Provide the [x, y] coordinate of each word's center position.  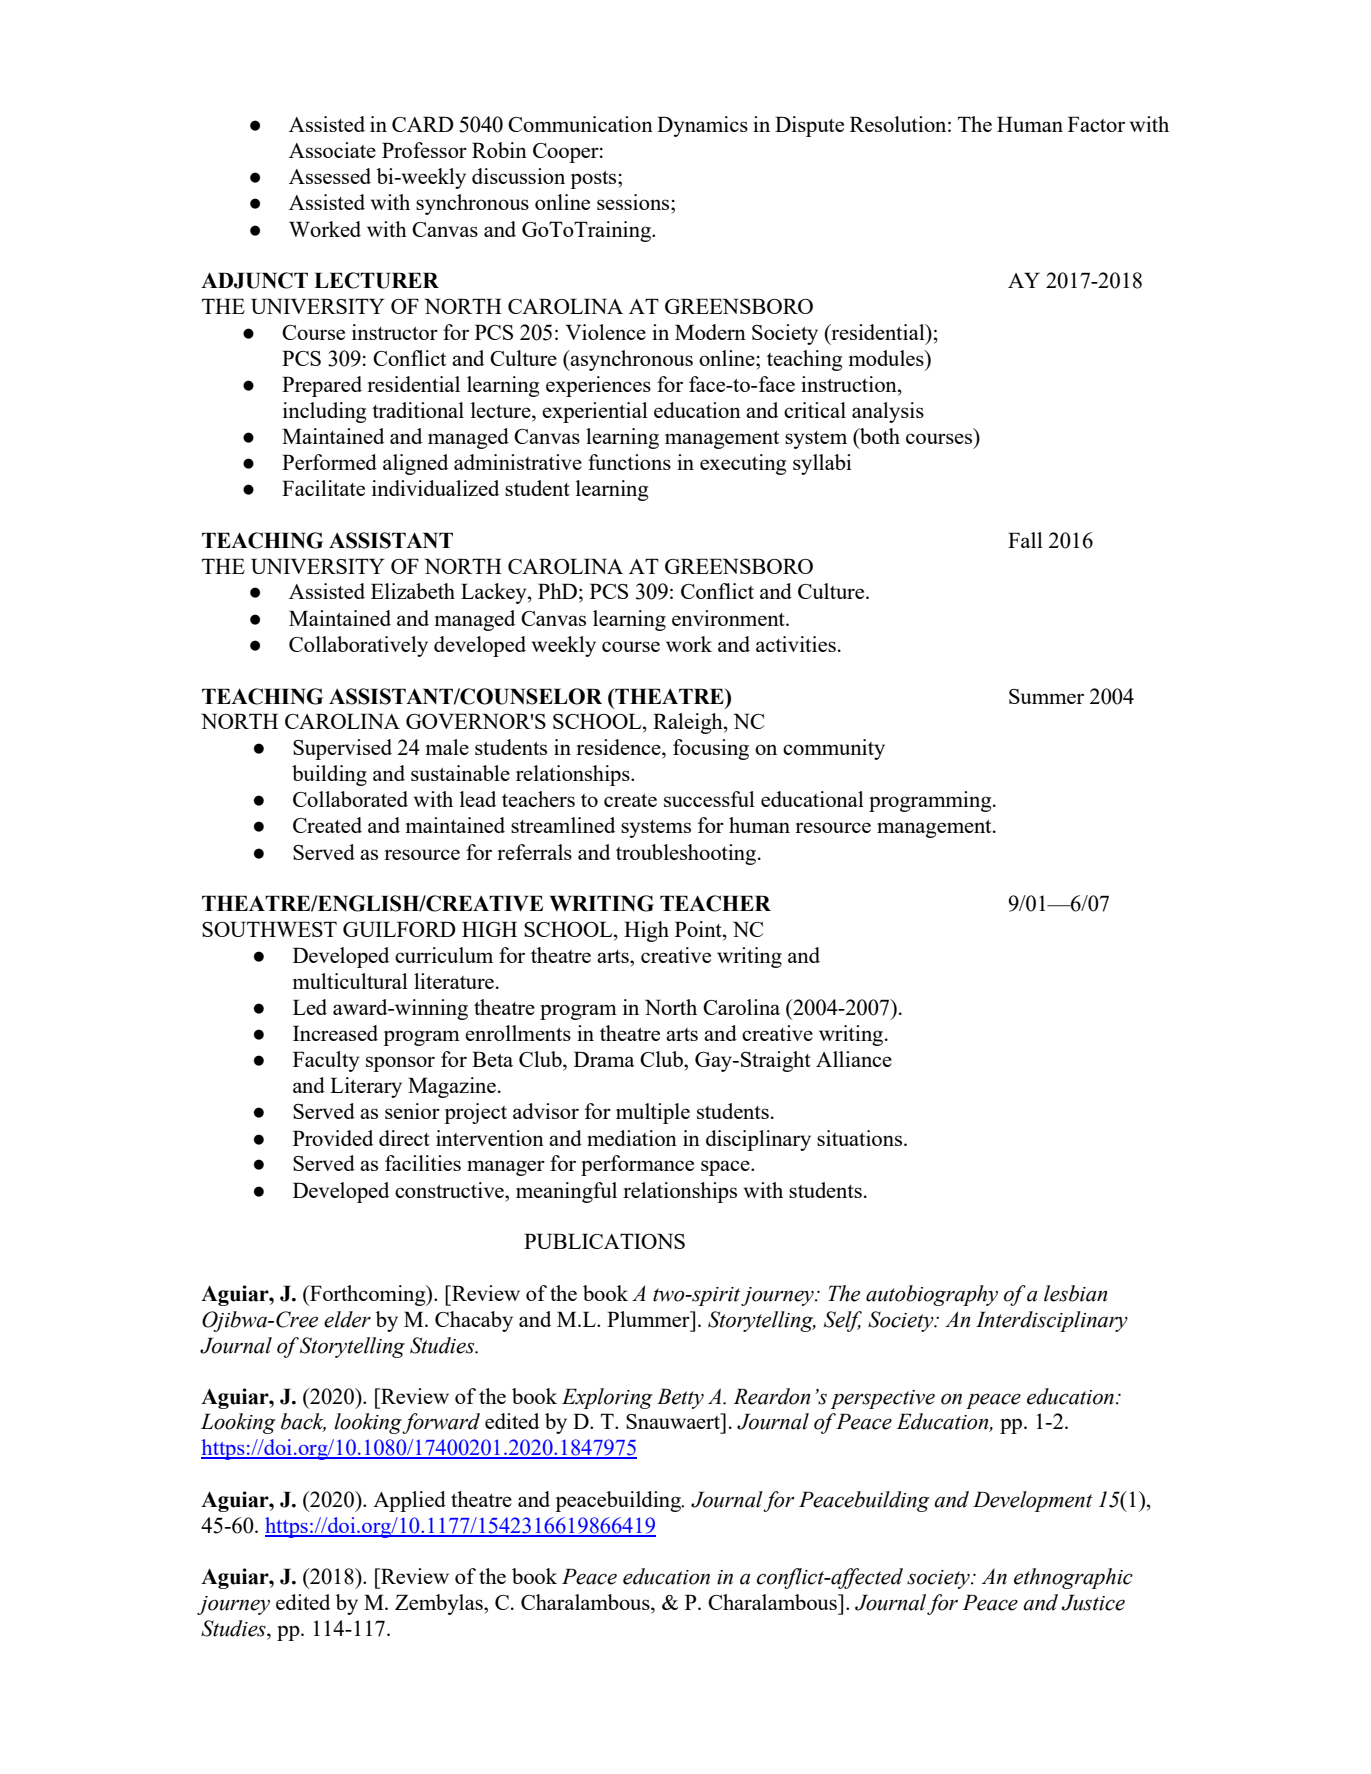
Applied [409, 1501]
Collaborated [350, 799]
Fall [1025, 540]
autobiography [932, 1295]
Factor [1096, 124]
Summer [1046, 696]
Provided [333, 1138]
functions [629, 462]
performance [637, 1165]
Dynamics [702, 126]
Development [1033, 1501]
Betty [680, 1398]
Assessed [330, 176]
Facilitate [323, 488]
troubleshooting [687, 854]
